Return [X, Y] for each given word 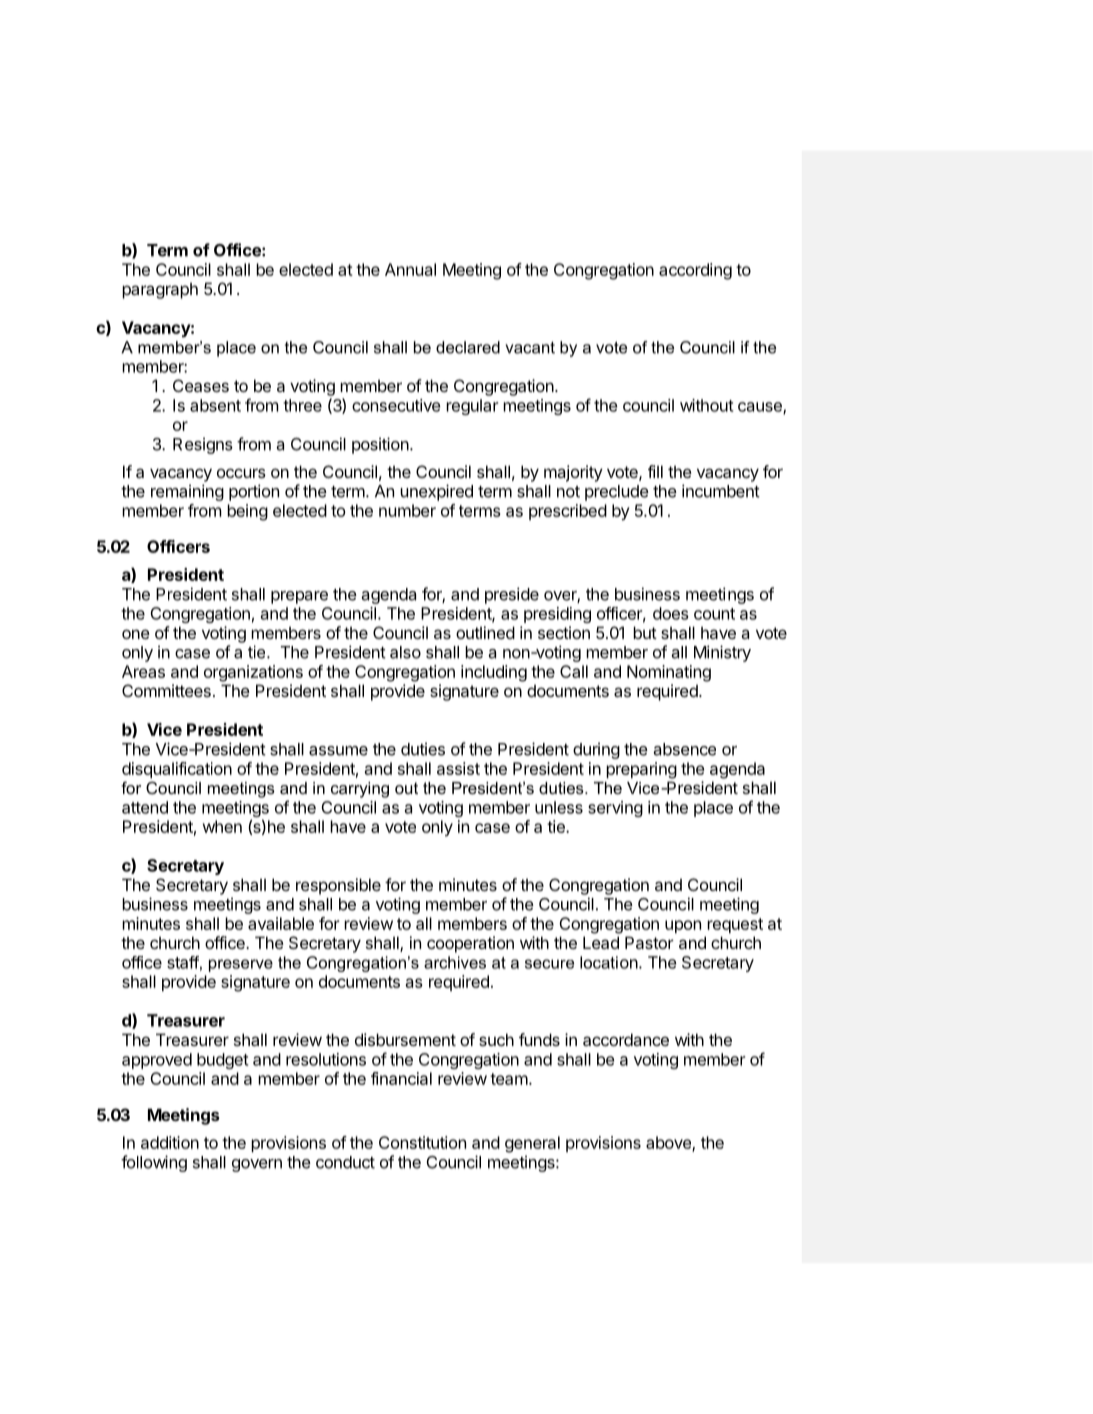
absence [684, 749]
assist [458, 768]
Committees [166, 690]
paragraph [160, 290]
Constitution [422, 1142]
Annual [410, 269]
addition [170, 1142]
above [669, 1144]
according [695, 271]
